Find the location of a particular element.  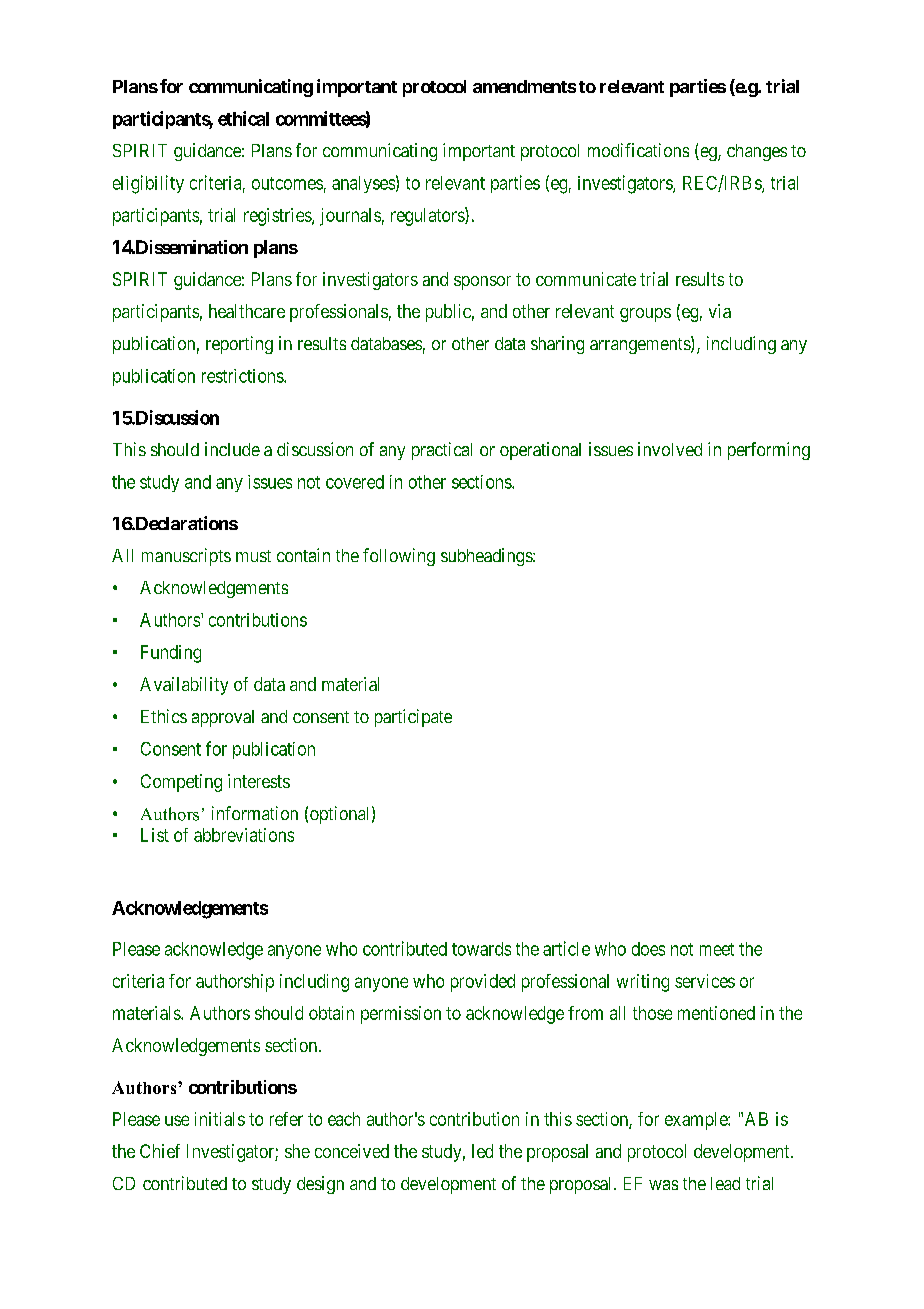

conceived is located at coordinates (352, 1151).
